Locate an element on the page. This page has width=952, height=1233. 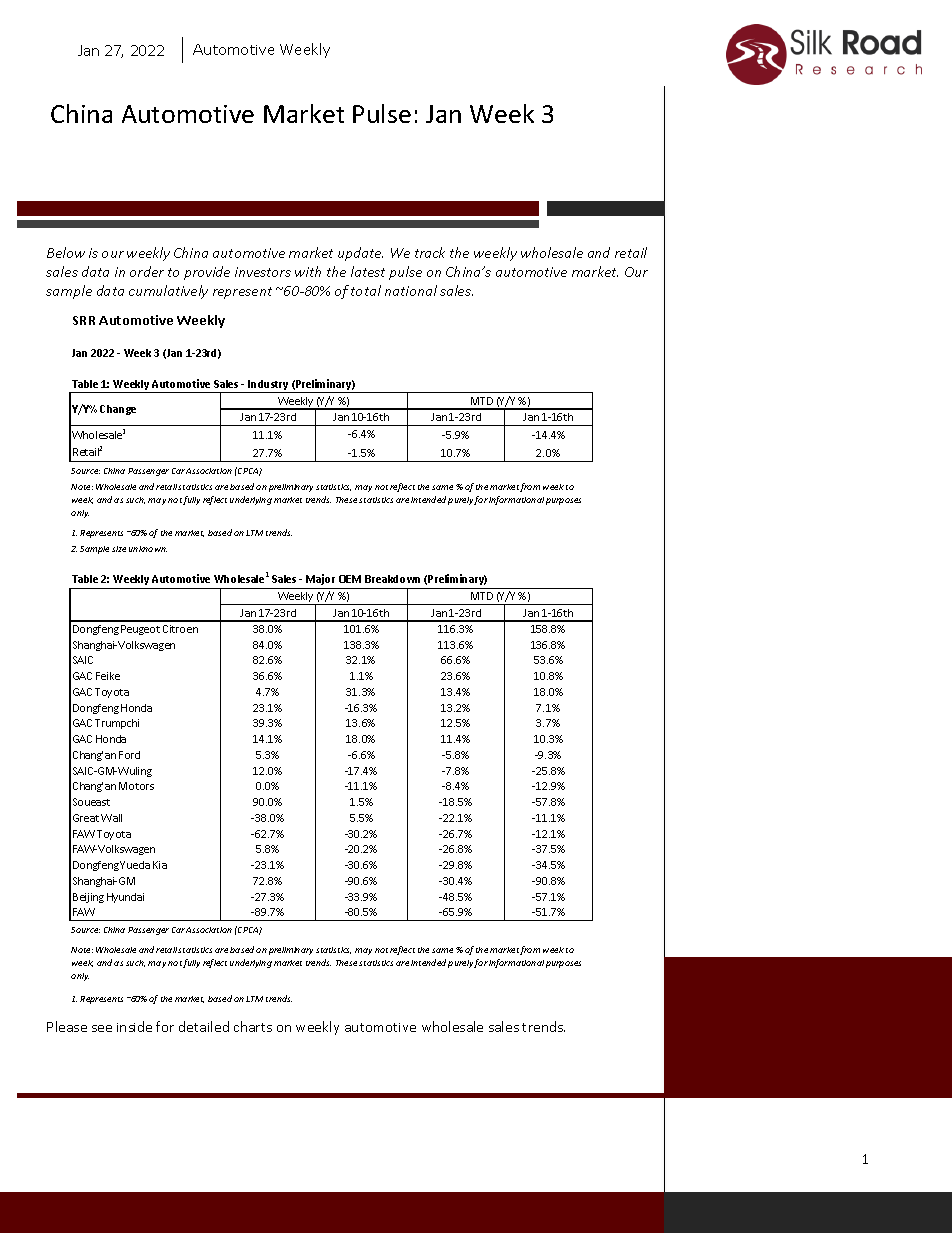
investors is located at coordinates (263, 272).
